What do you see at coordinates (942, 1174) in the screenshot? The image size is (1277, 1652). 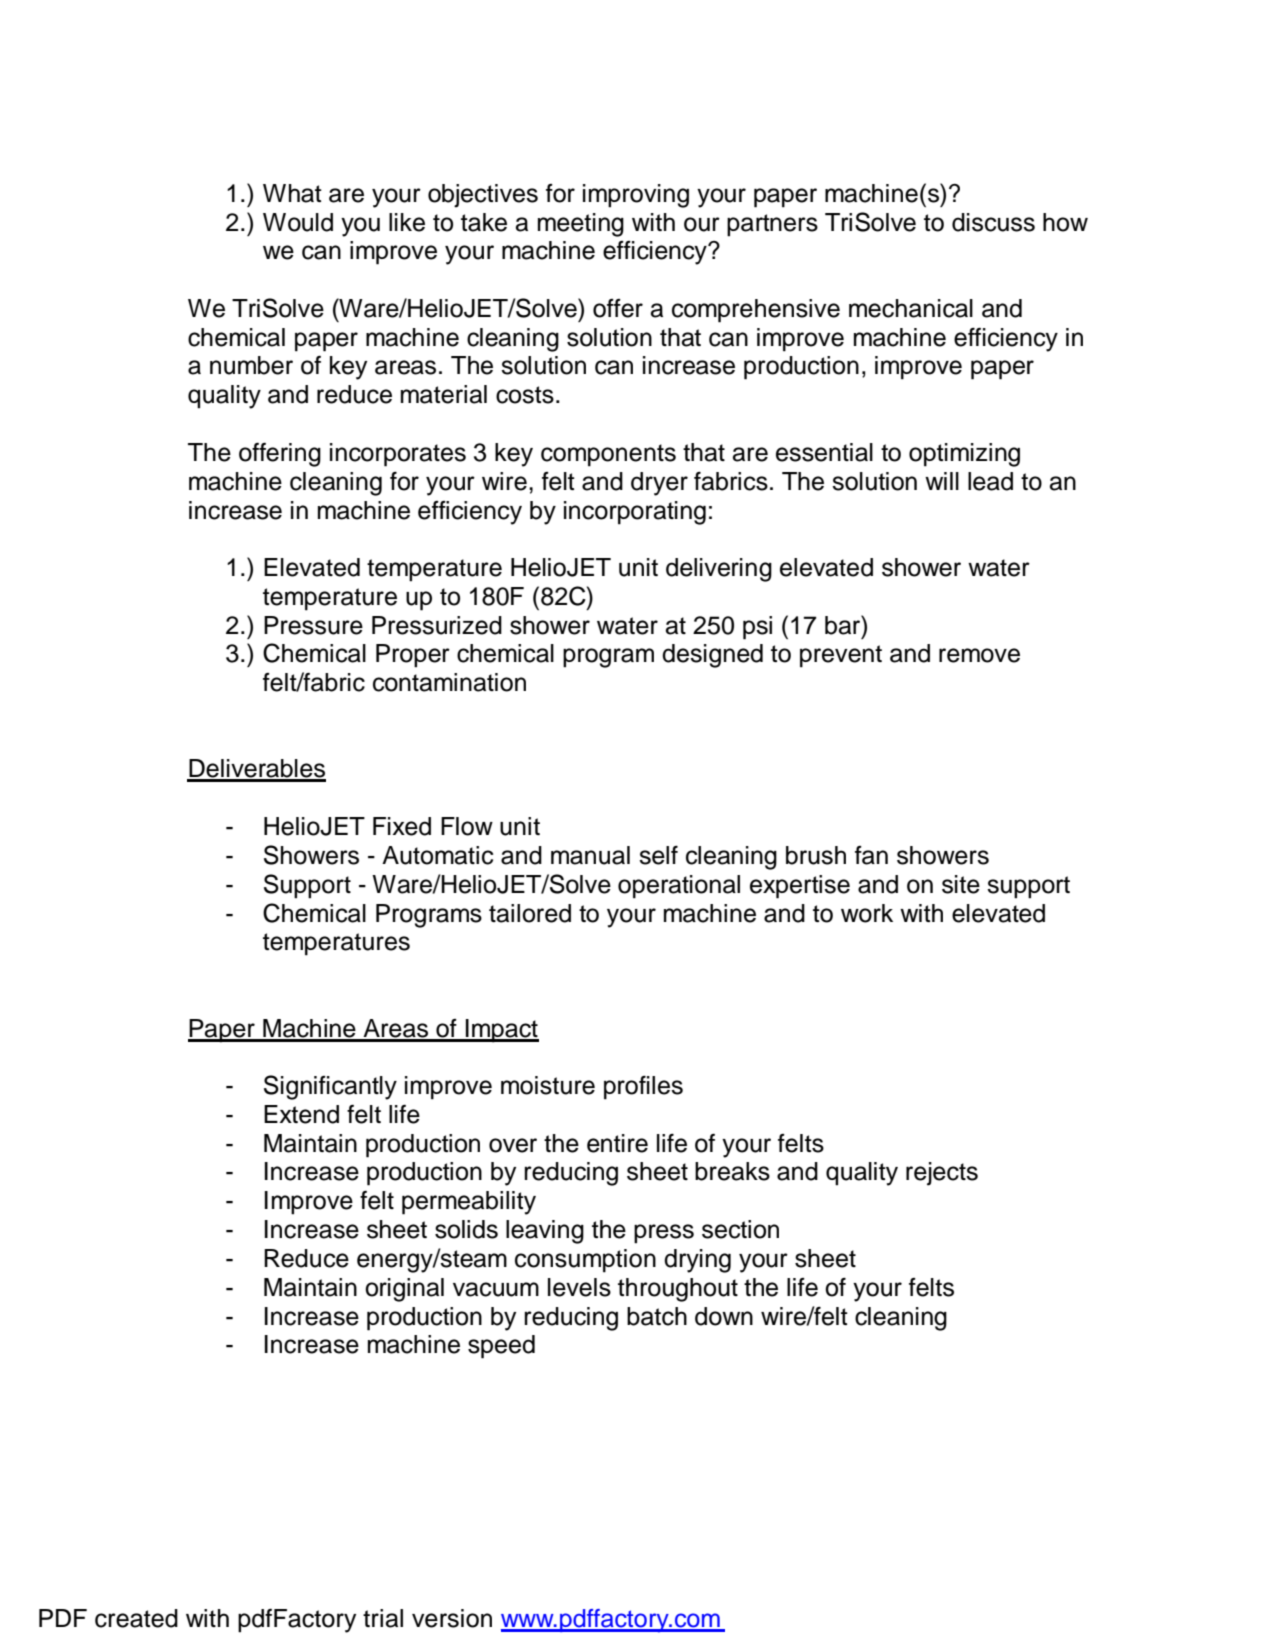 I see `rejects` at bounding box center [942, 1174].
